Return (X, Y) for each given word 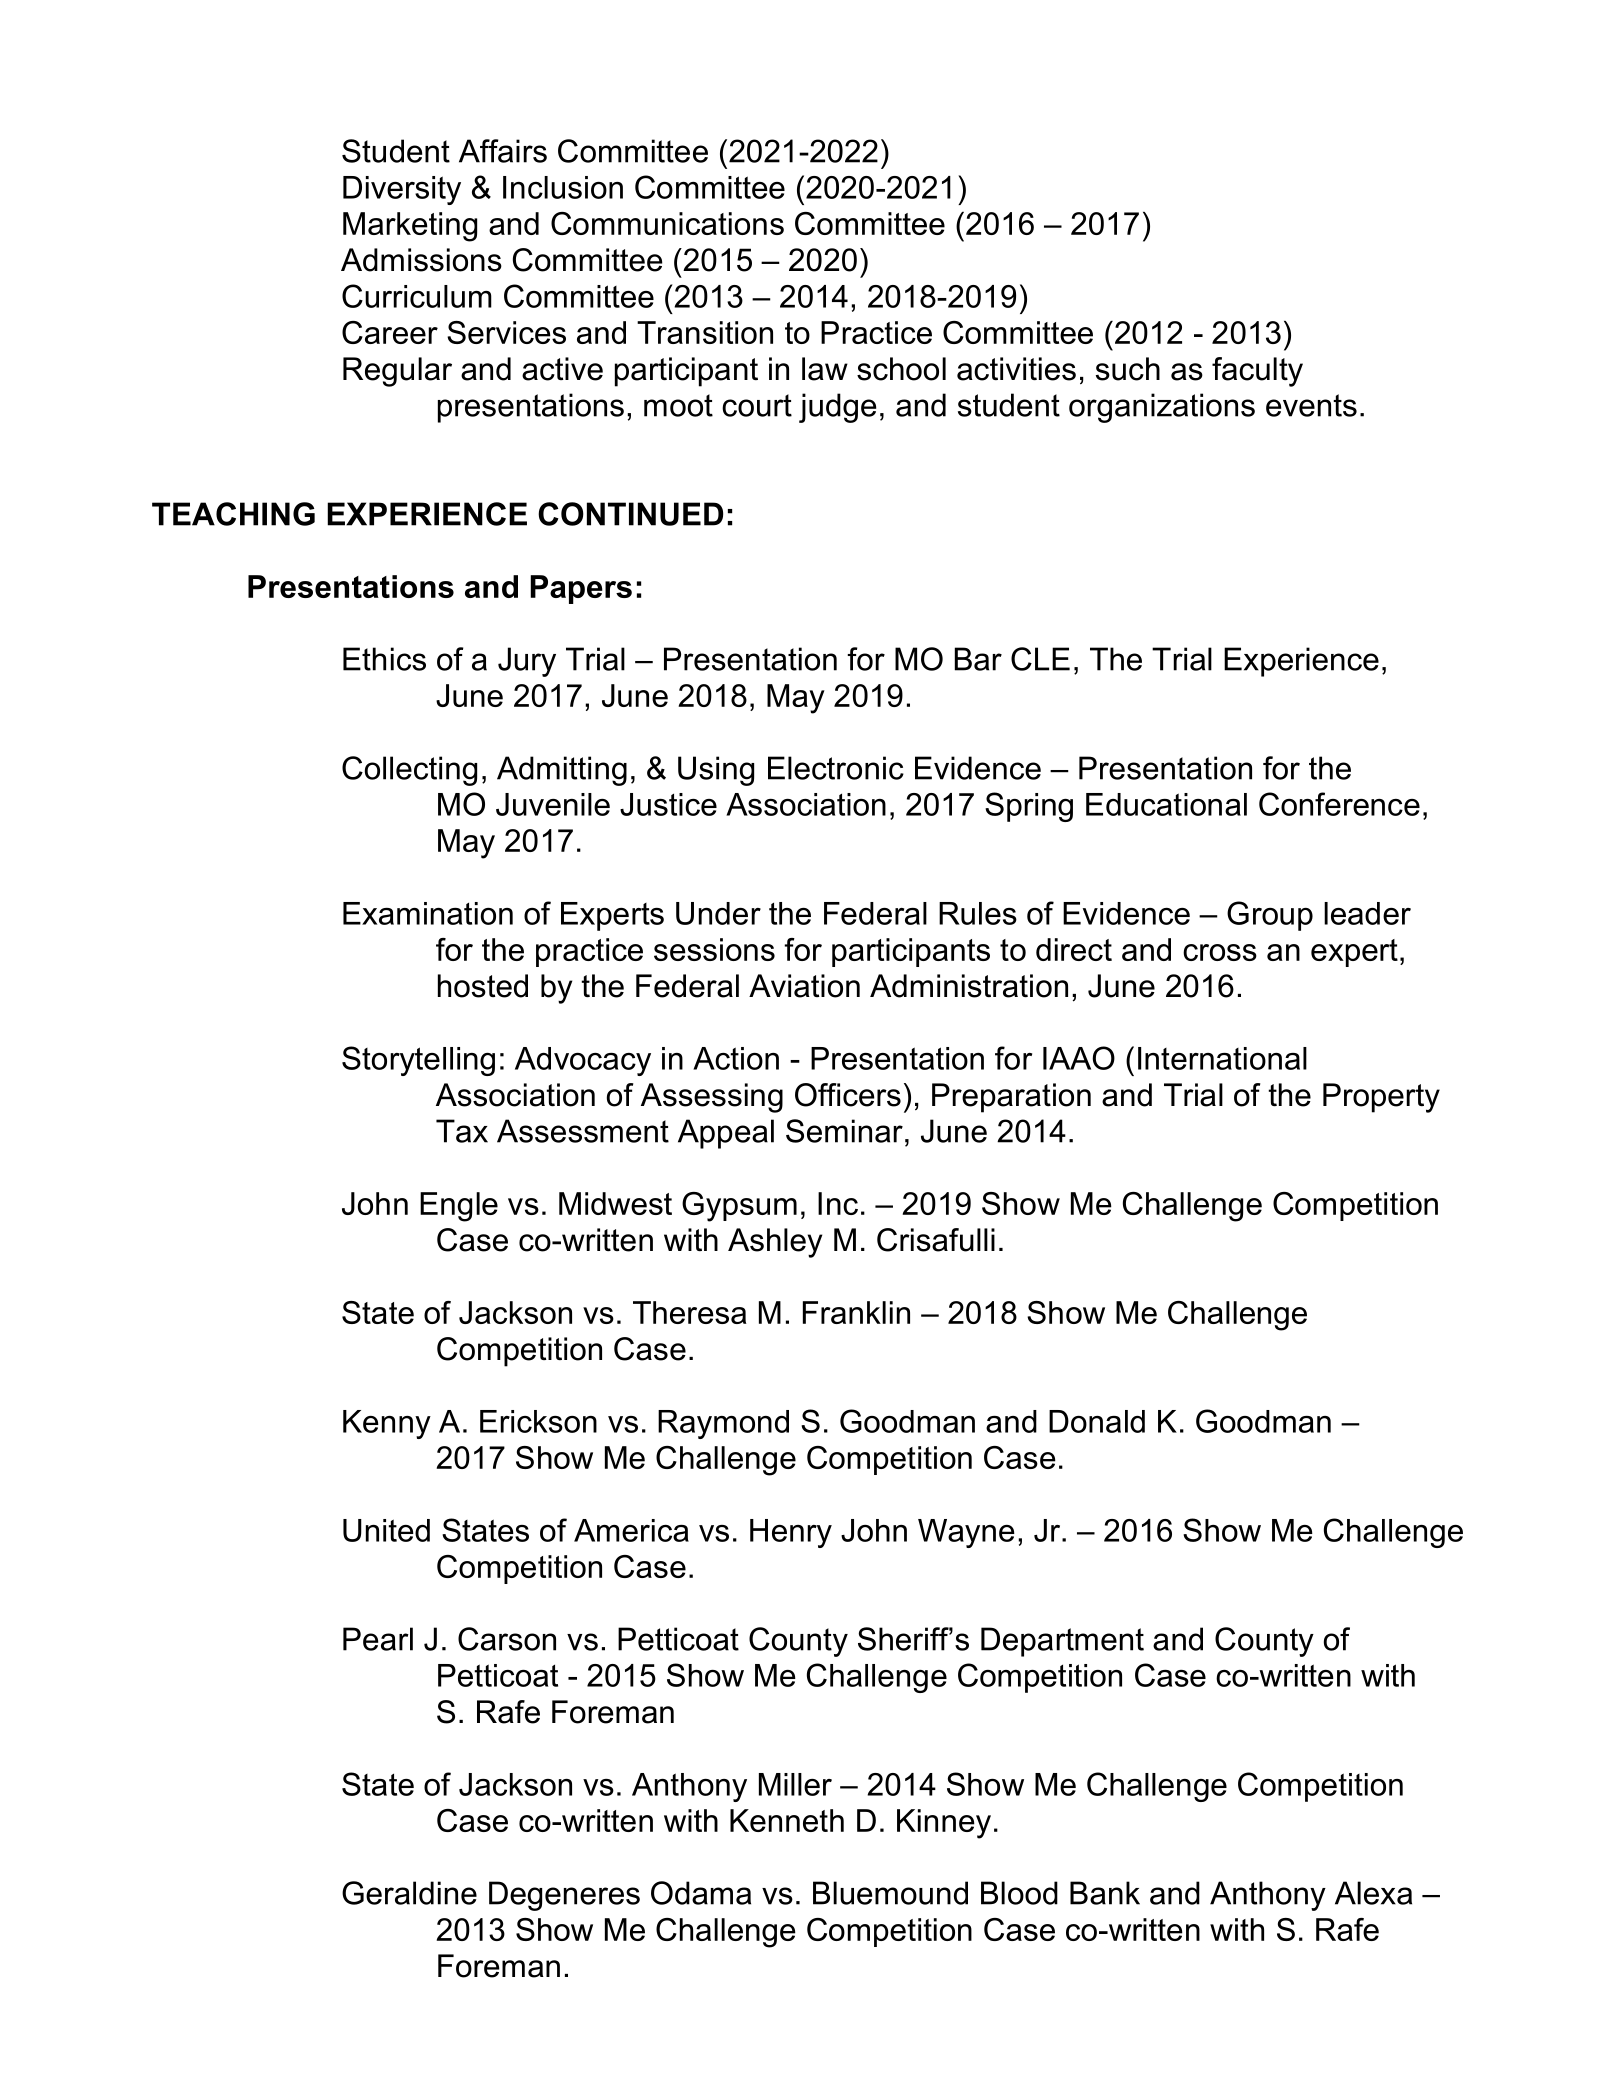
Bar (978, 659)
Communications (667, 223)
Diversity (402, 190)
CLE (1040, 659)
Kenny (387, 1424)
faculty (1257, 372)
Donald (1097, 1421)
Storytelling (418, 1061)
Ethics (384, 659)
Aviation (804, 986)
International (1222, 1058)
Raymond (723, 1424)
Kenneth (787, 1820)
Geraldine (409, 1893)
